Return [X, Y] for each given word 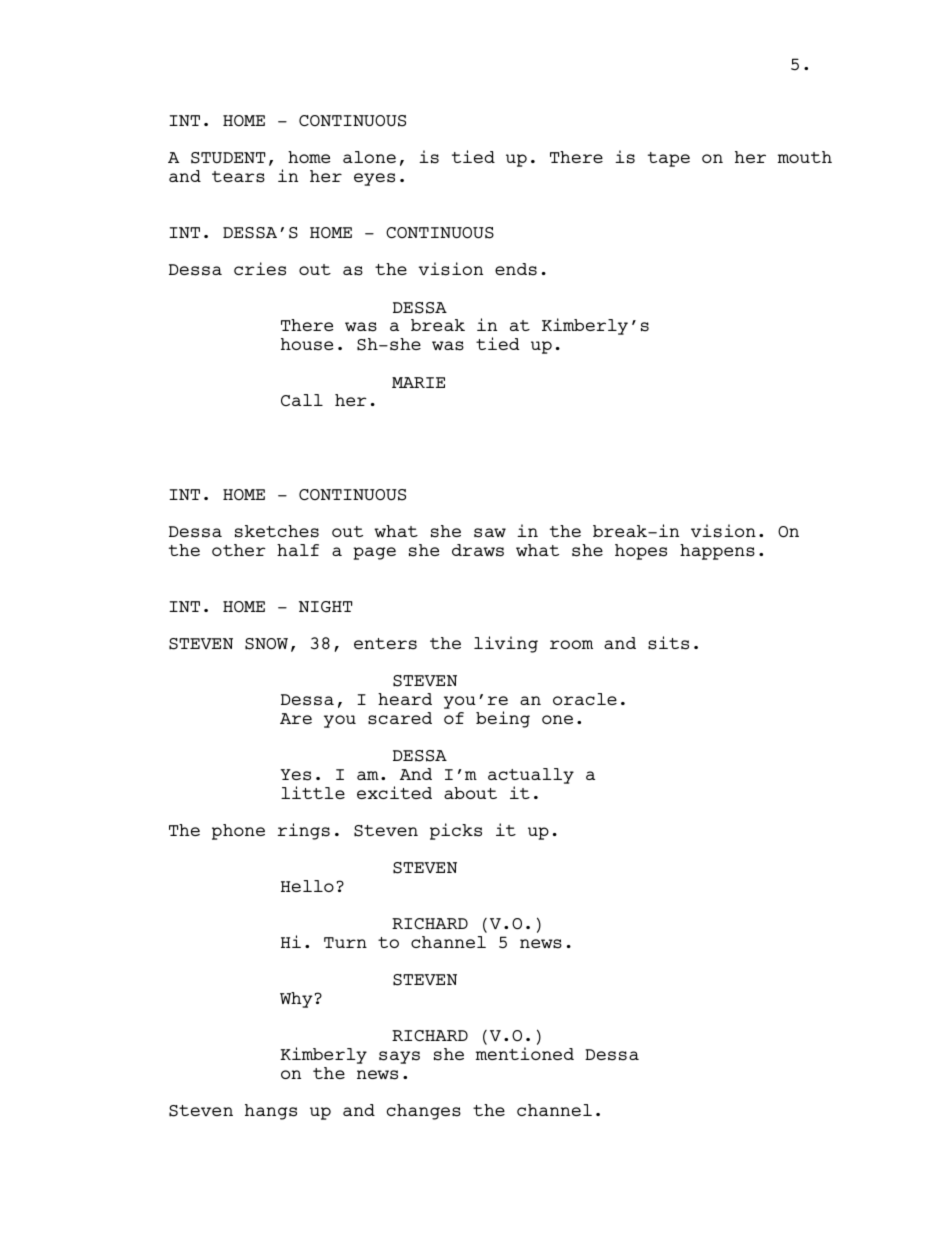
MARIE [418, 382]
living [506, 644]
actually [531, 776]
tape [669, 159]
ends [516, 269]
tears [238, 177]
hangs [271, 1112]
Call [302, 400]
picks [456, 831]
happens [717, 552]
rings [304, 831]
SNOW [266, 644]
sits [668, 643]
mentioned [525, 1053]
